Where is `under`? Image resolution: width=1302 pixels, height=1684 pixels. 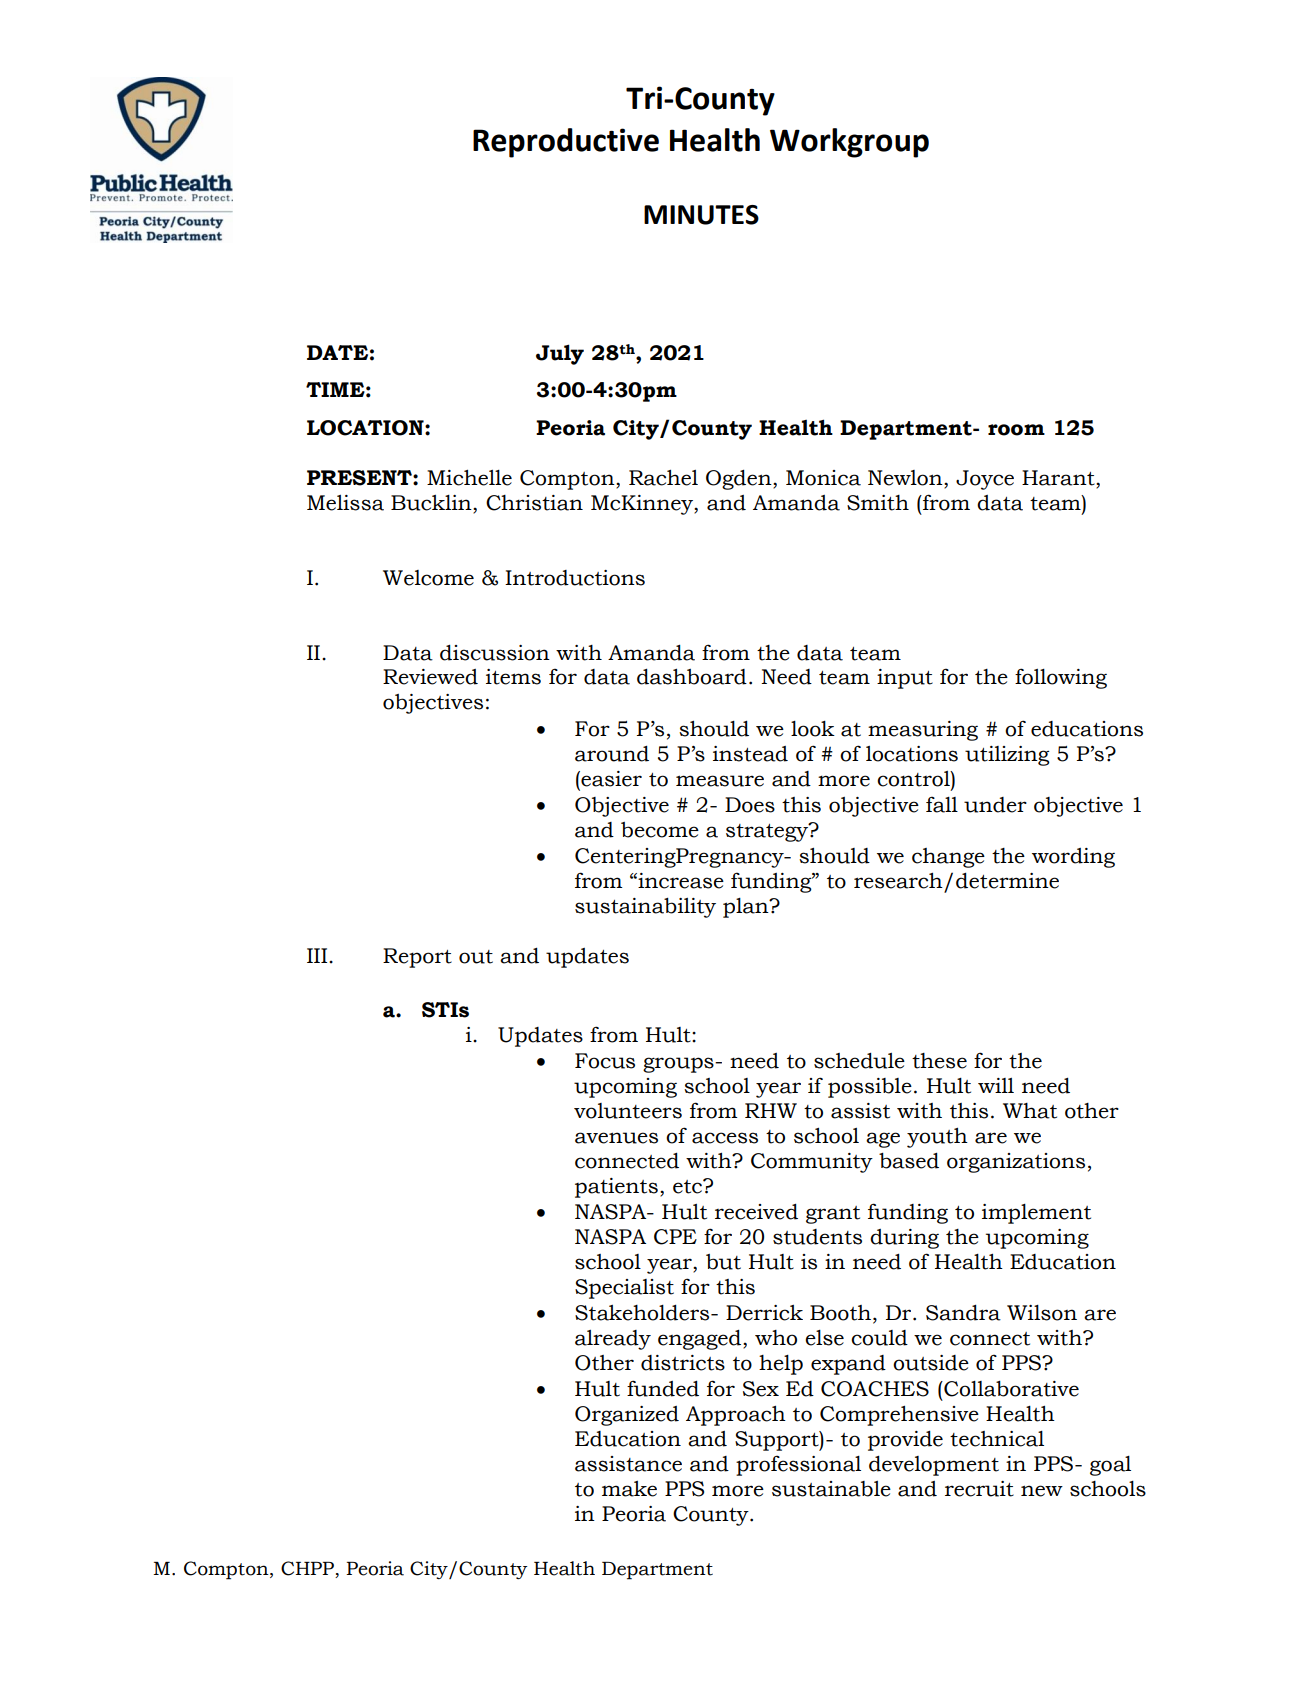 under is located at coordinates (995, 805).
